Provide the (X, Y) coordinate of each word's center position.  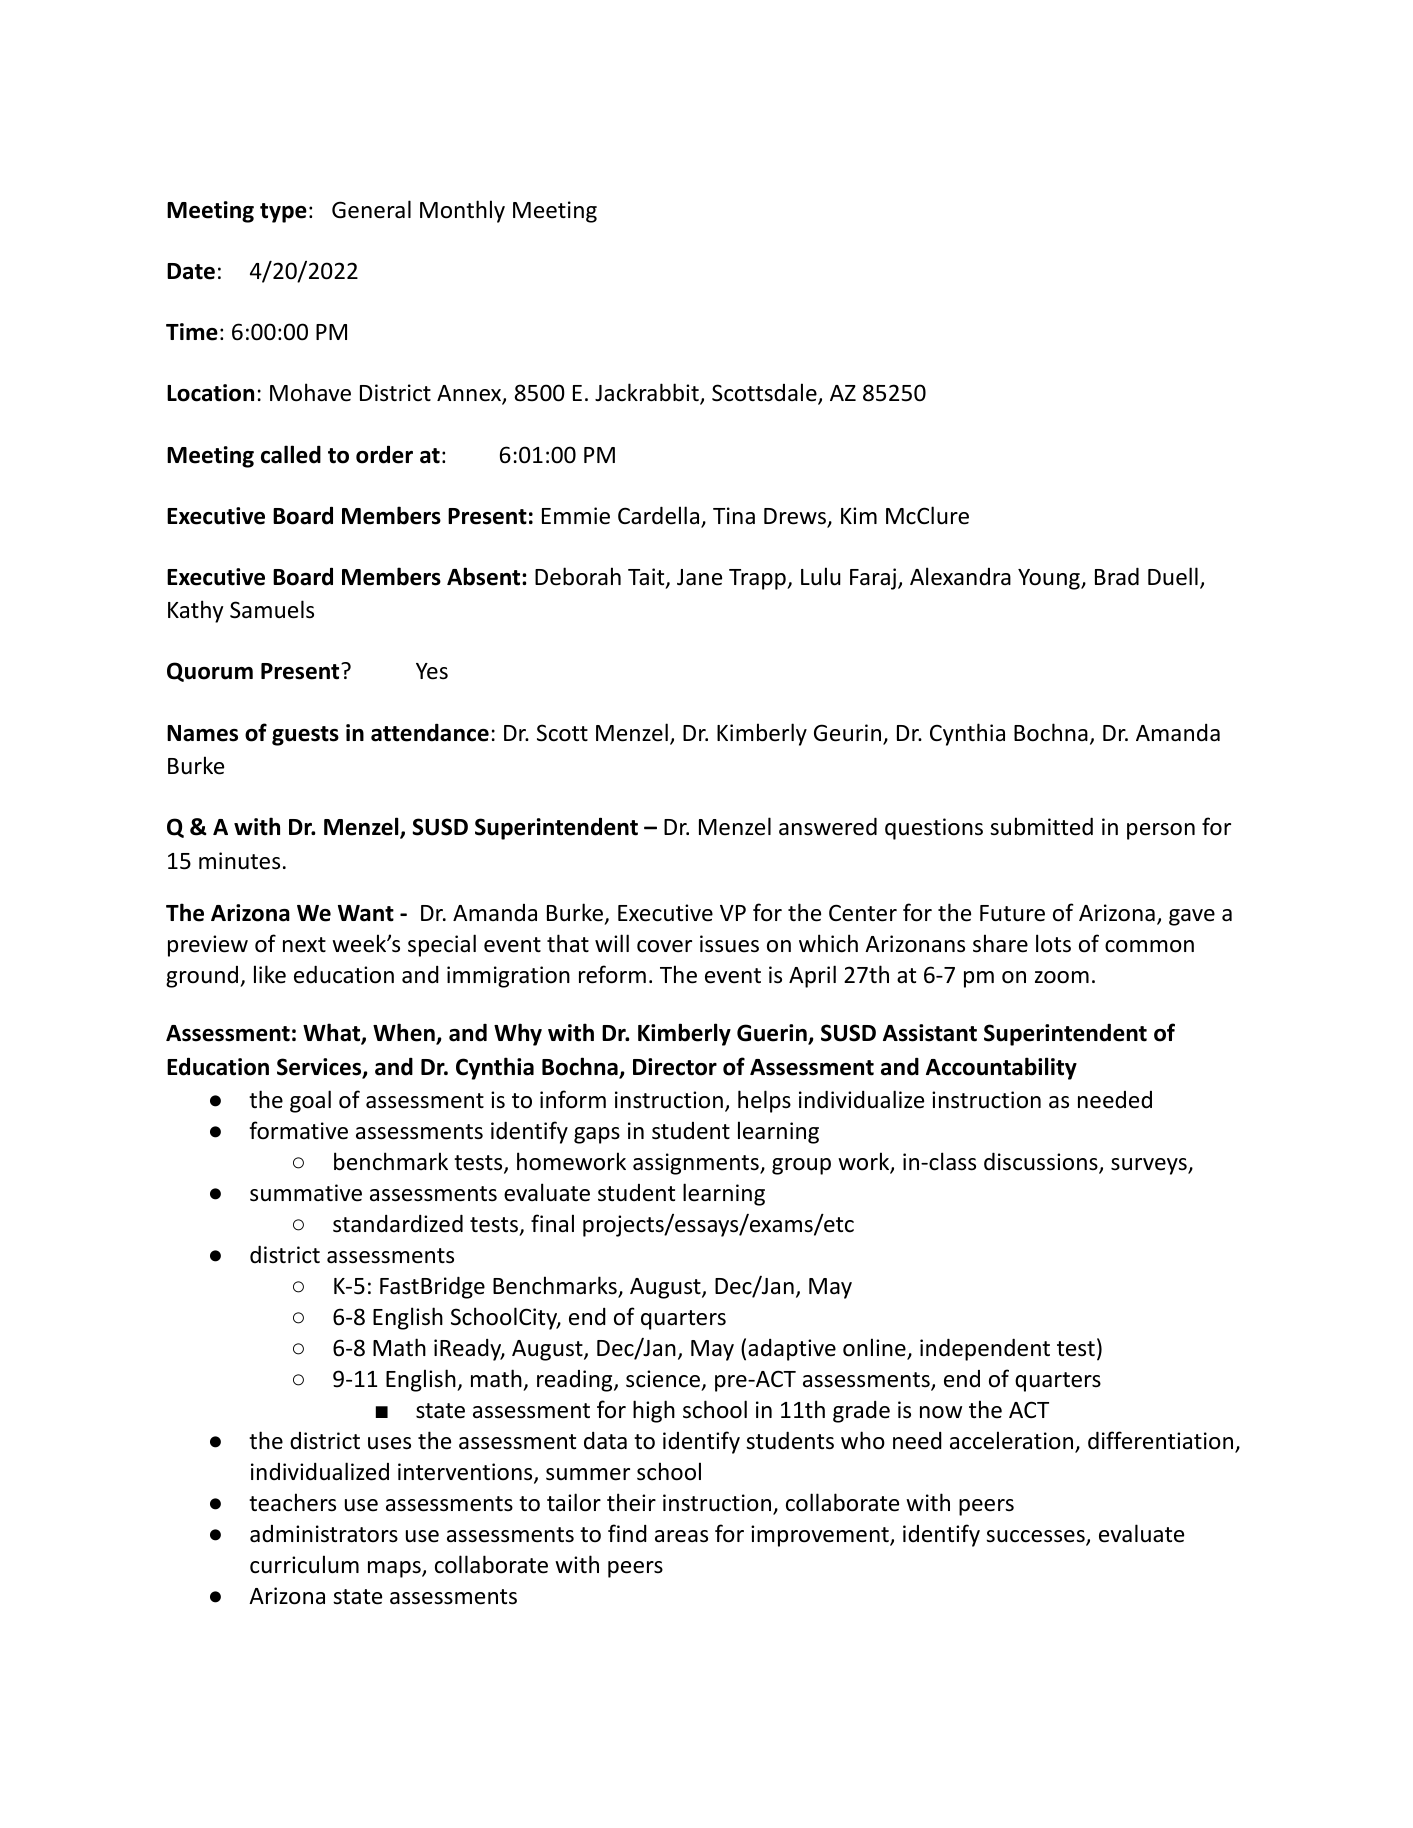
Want (366, 913)
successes (1036, 1537)
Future (1012, 913)
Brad (1117, 576)
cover (664, 946)
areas (681, 1536)
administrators (324, 1534)
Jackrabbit (648, 394)
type (283, 213)
